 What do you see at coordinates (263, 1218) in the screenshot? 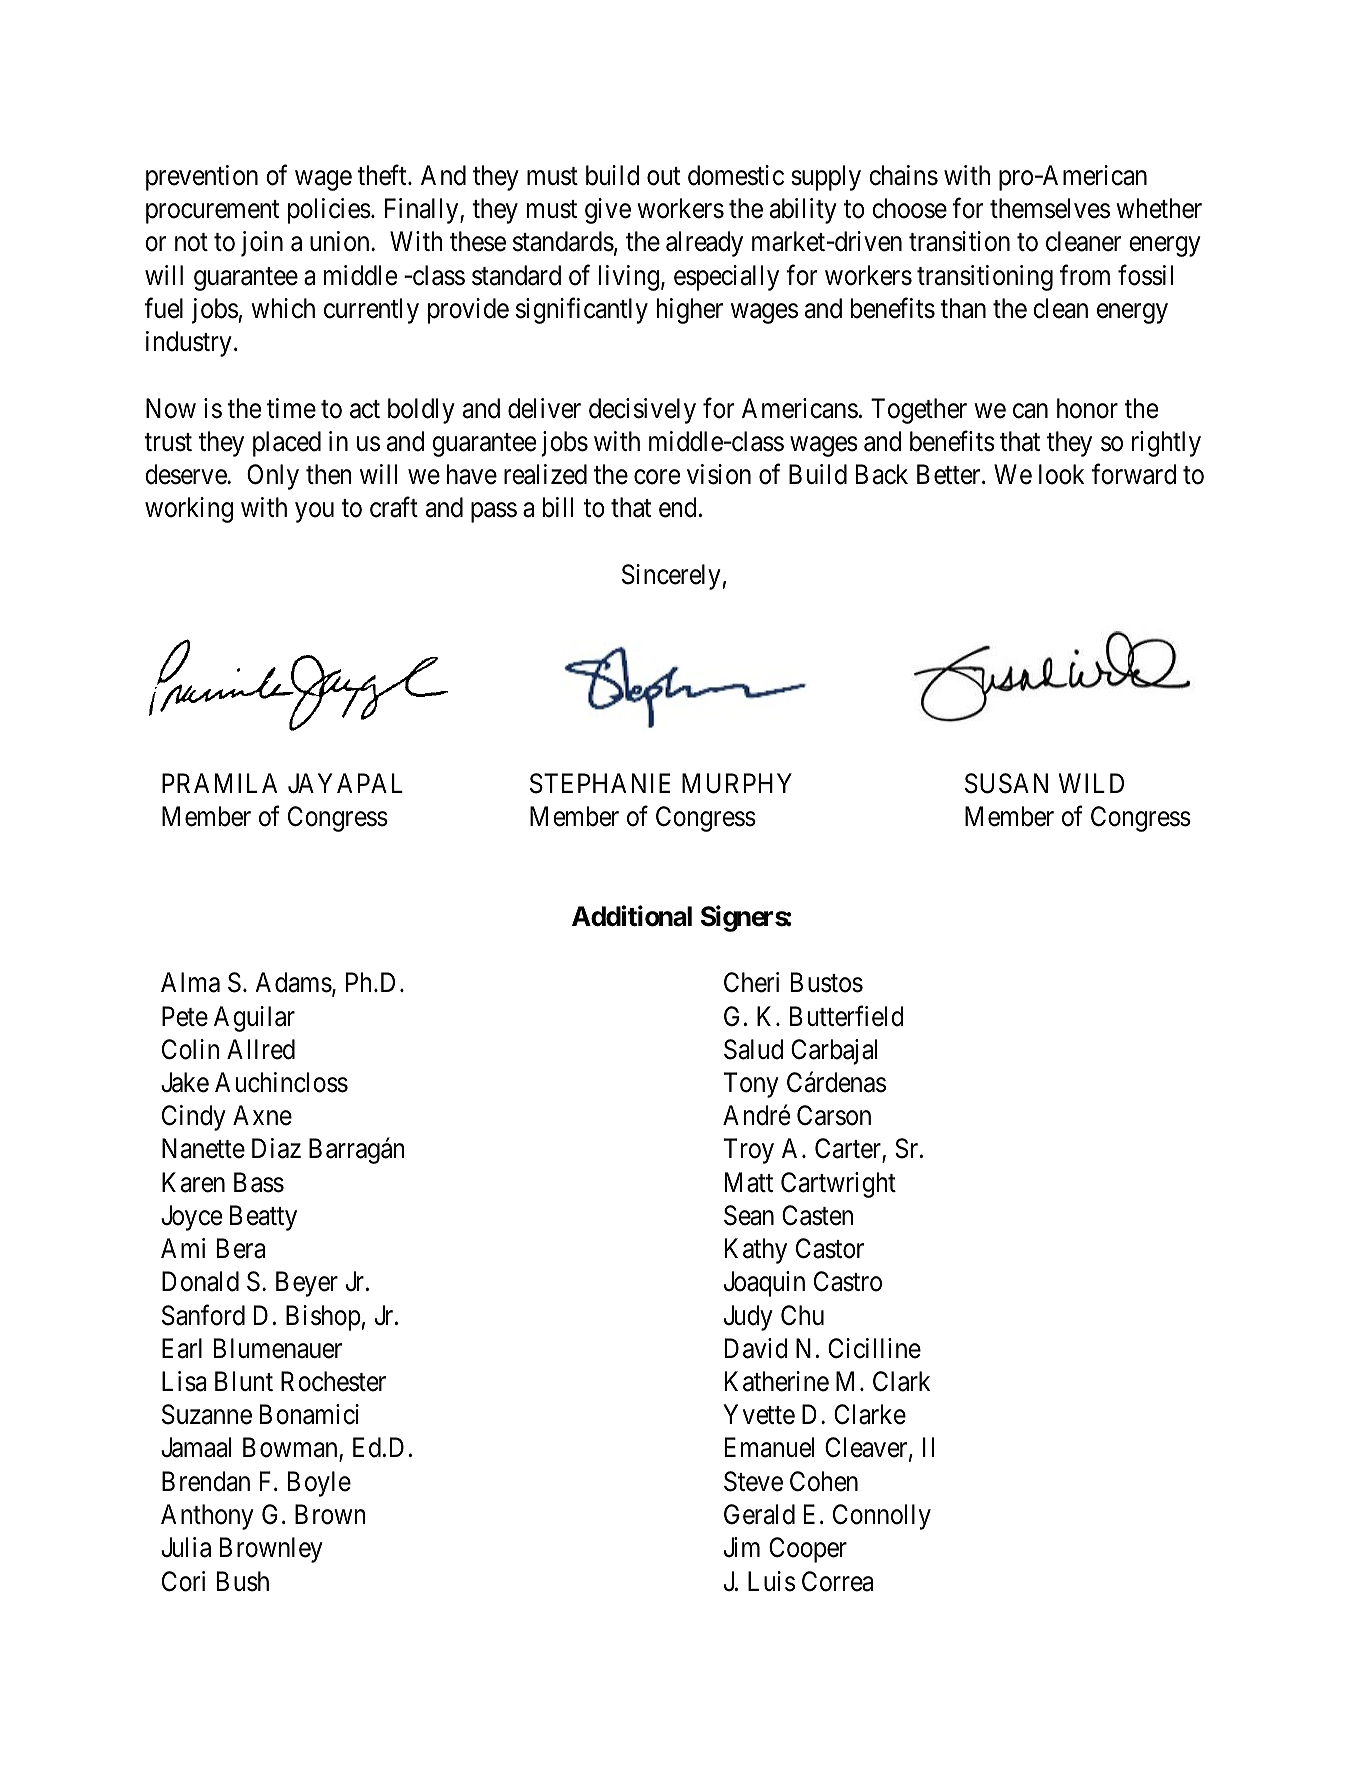
I see `Beatty` at bounding box center [263, 1218].
